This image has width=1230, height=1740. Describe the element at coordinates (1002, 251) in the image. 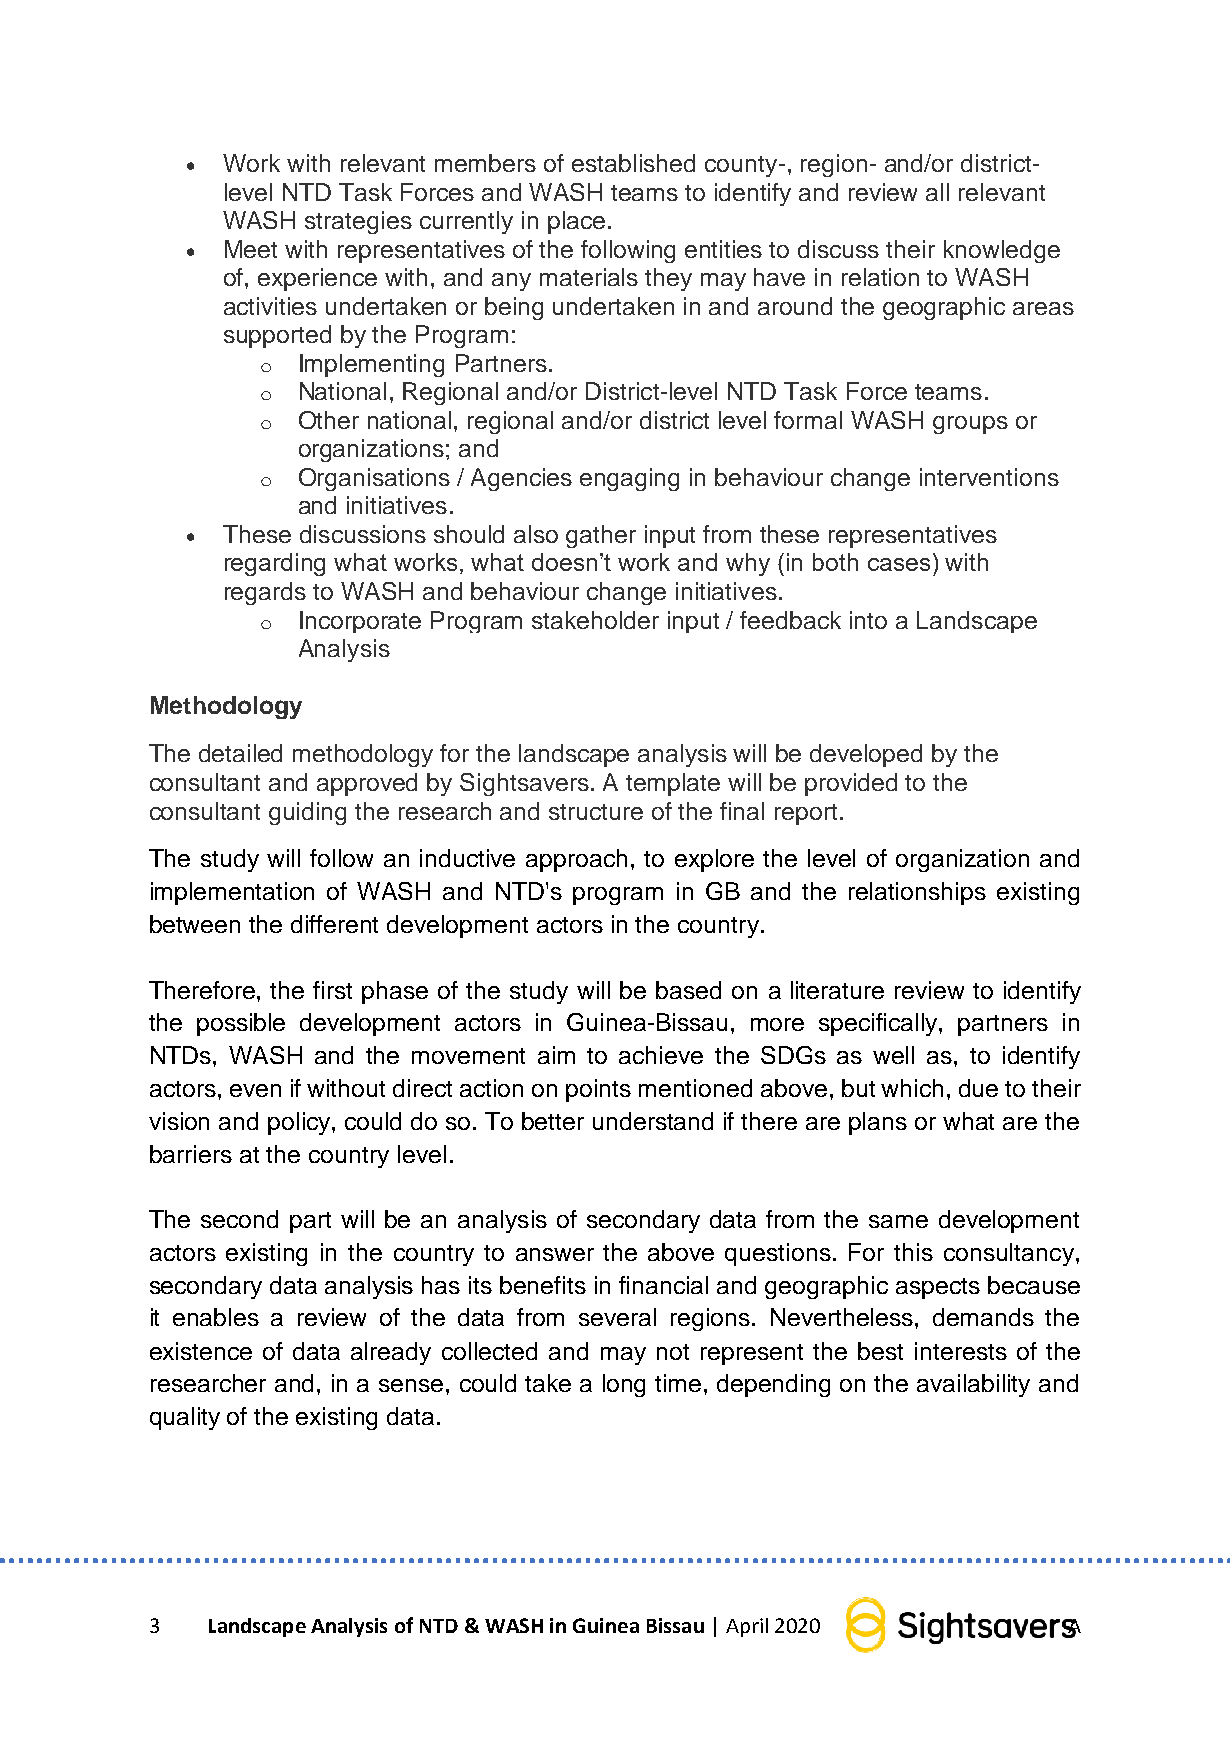

I see `knowledge` at that location.
